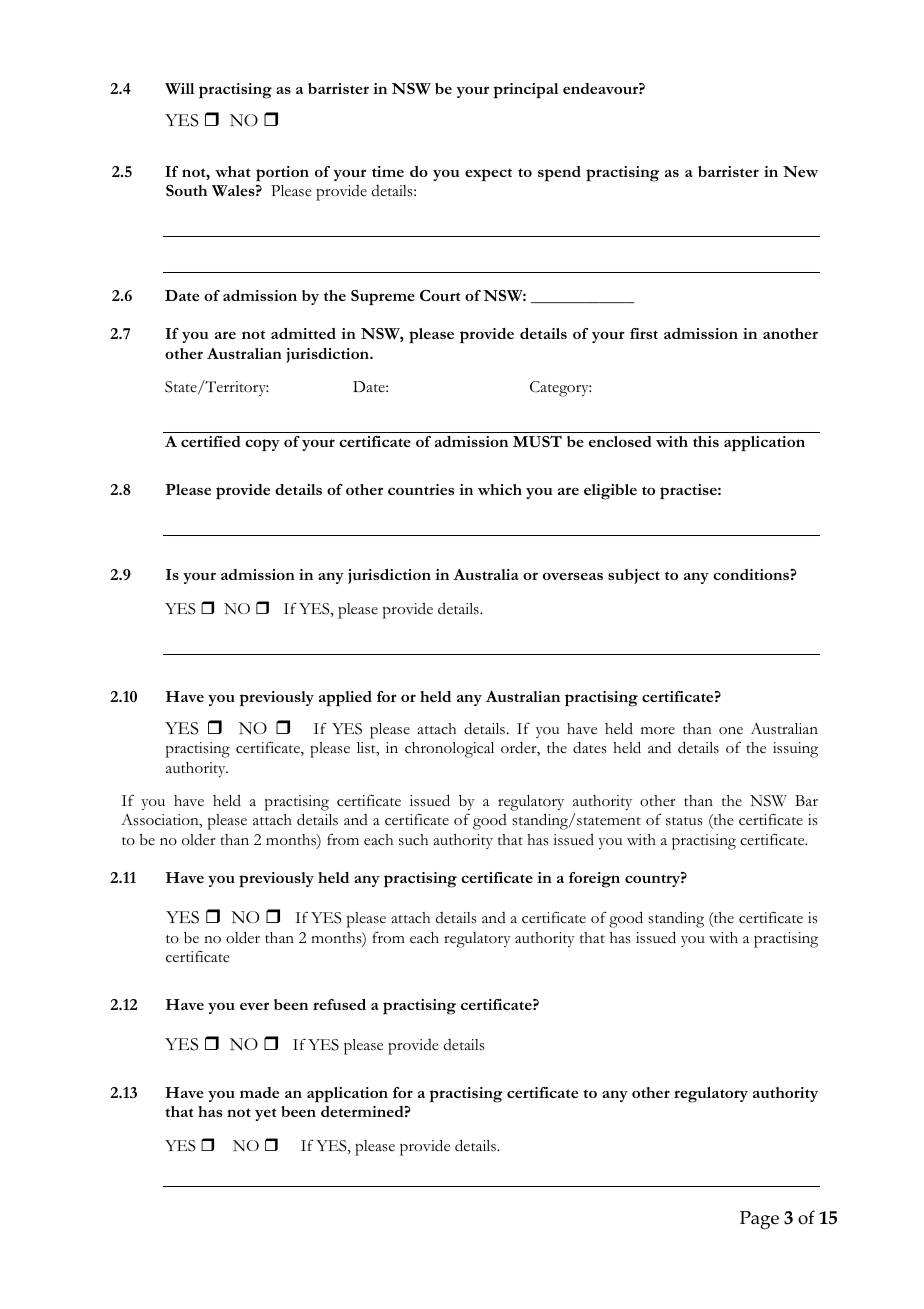 This image has height=1309, width=924. I want to click on status, so click(684, 821).
